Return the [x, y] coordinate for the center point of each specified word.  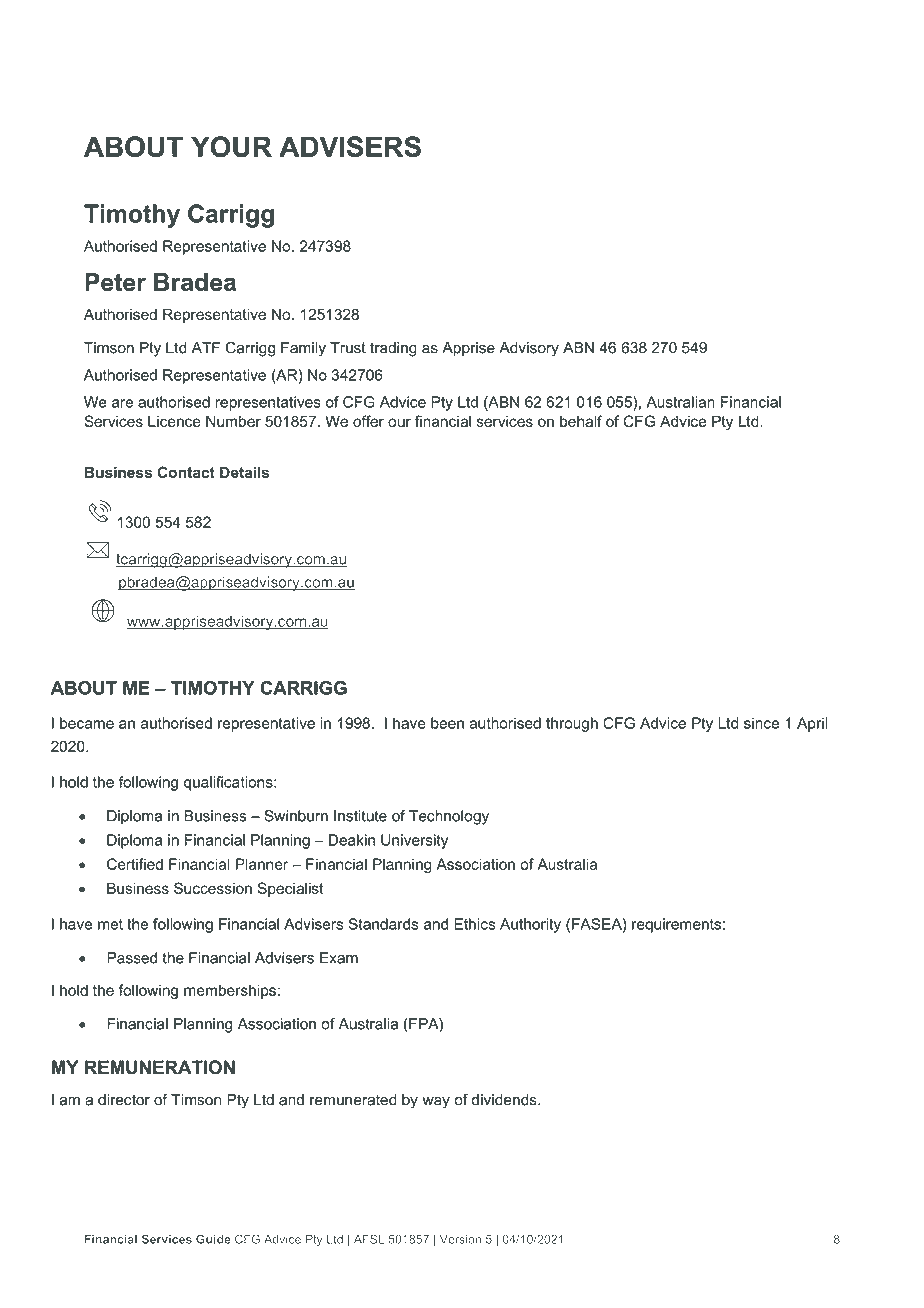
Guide [213, 1239]
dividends [505, 1100]
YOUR [231, 146]
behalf [581, 421]
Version [460, 1239]
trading [393, 349]
